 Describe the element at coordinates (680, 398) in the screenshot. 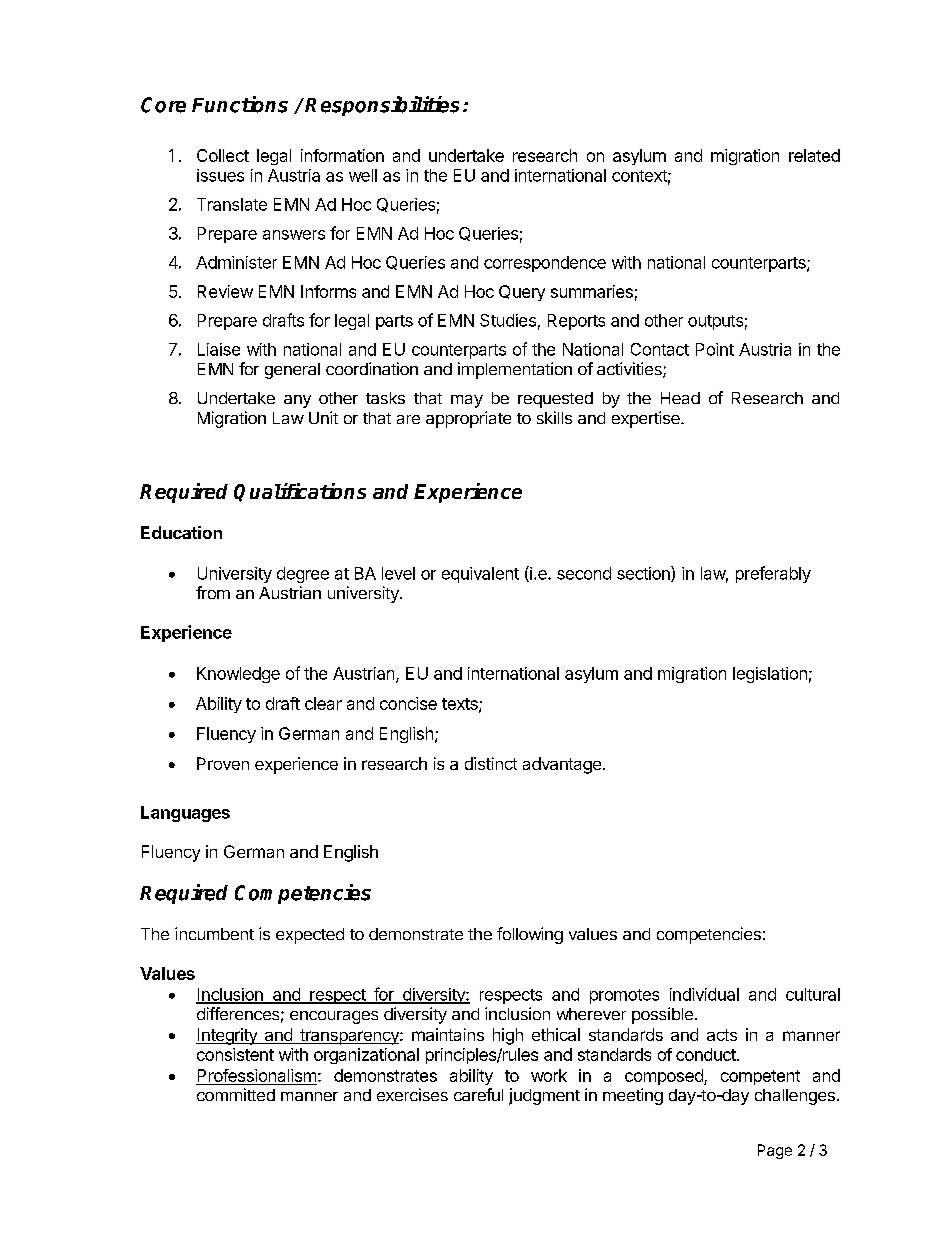

I see `Head` at that location.
